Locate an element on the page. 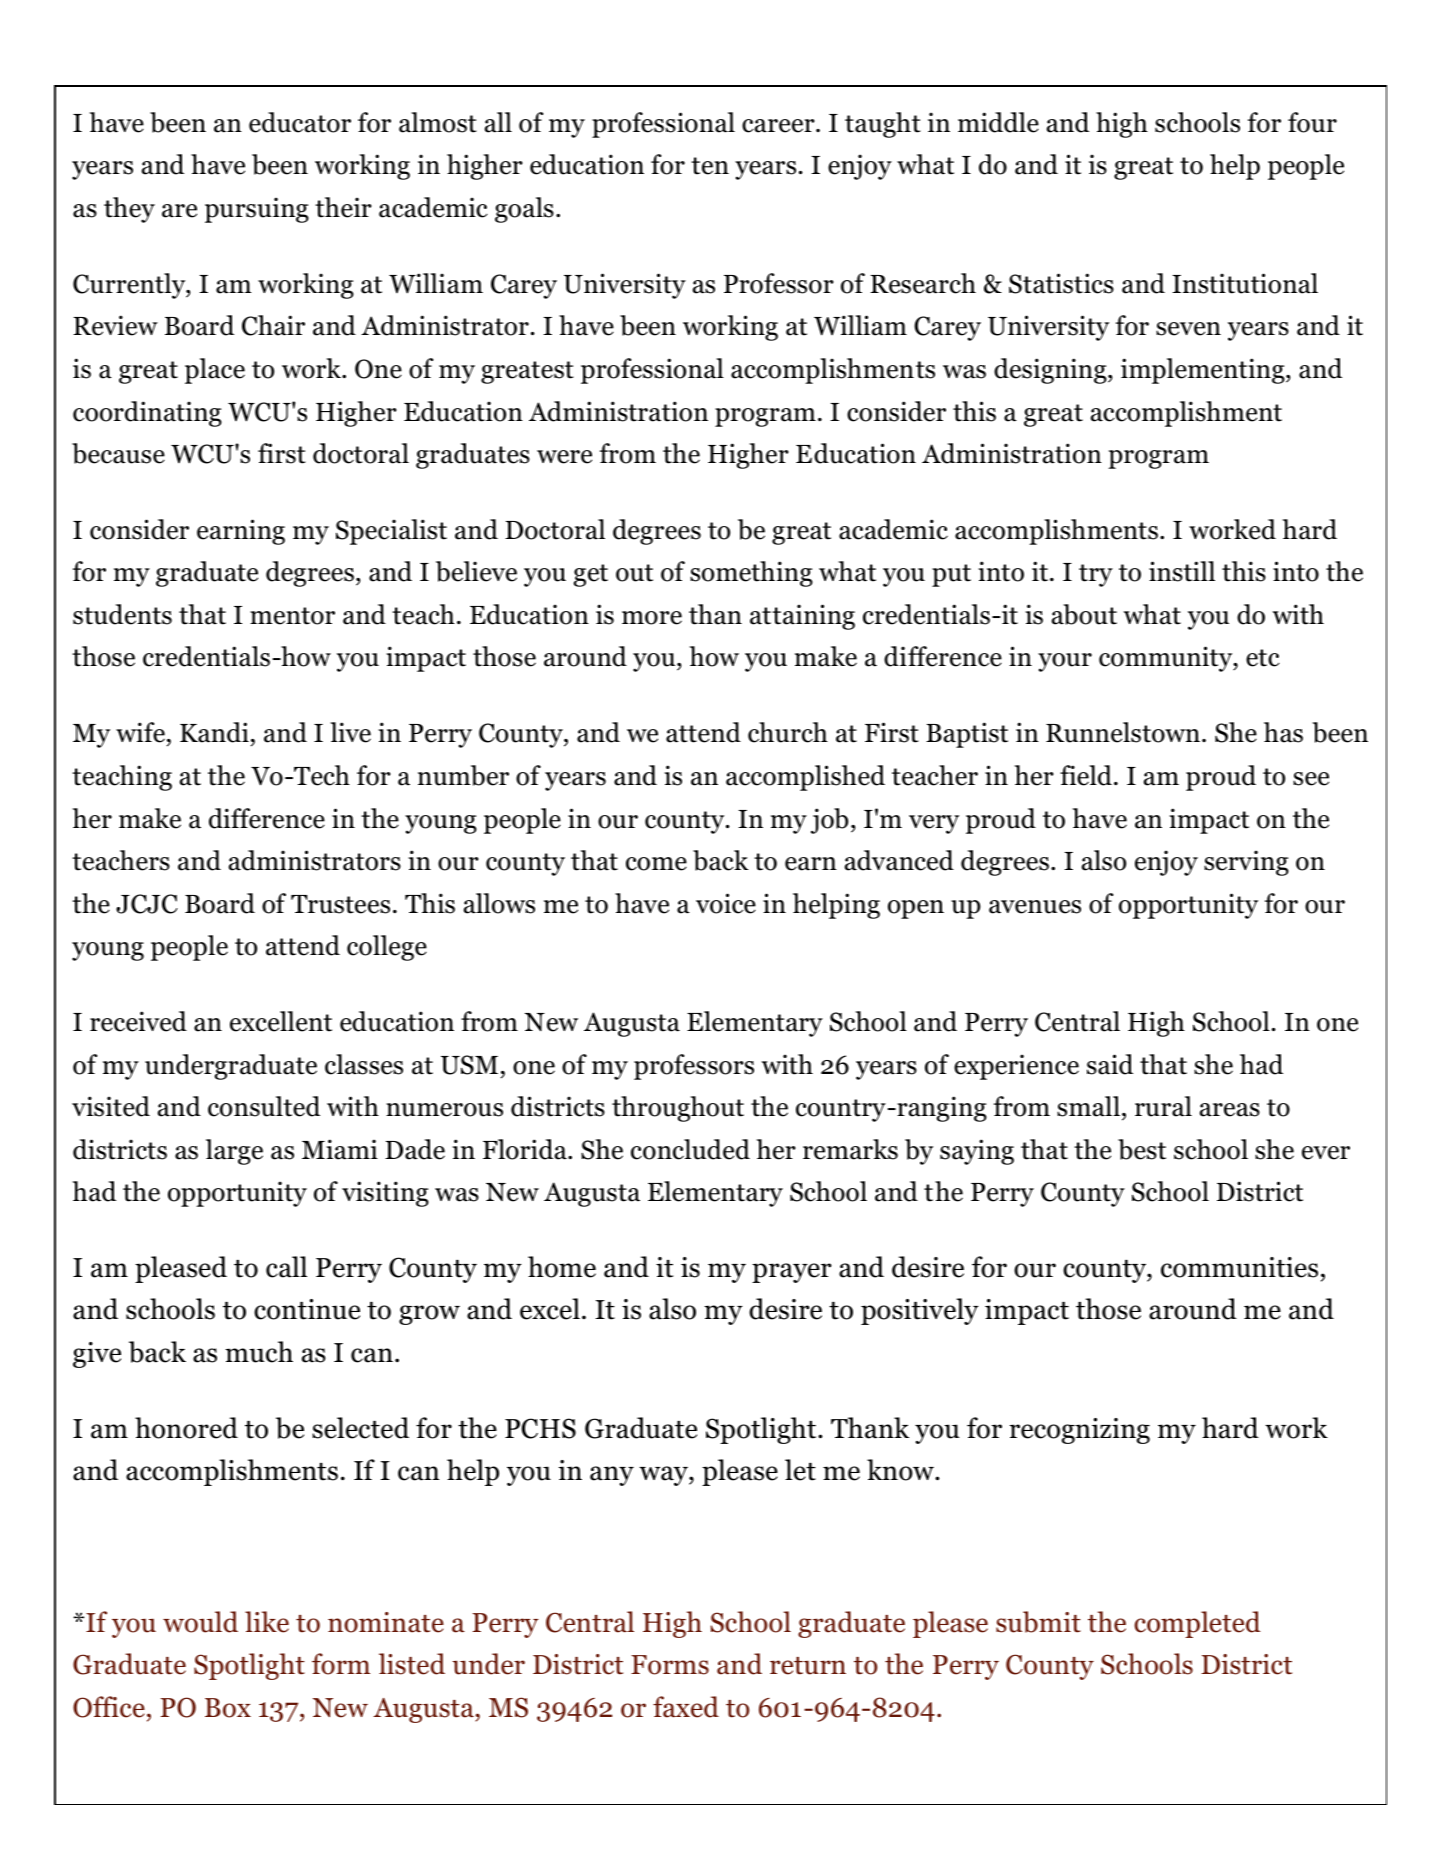 This page has height=1874, width=1448. instill is located at coordinates (1182, 571).
